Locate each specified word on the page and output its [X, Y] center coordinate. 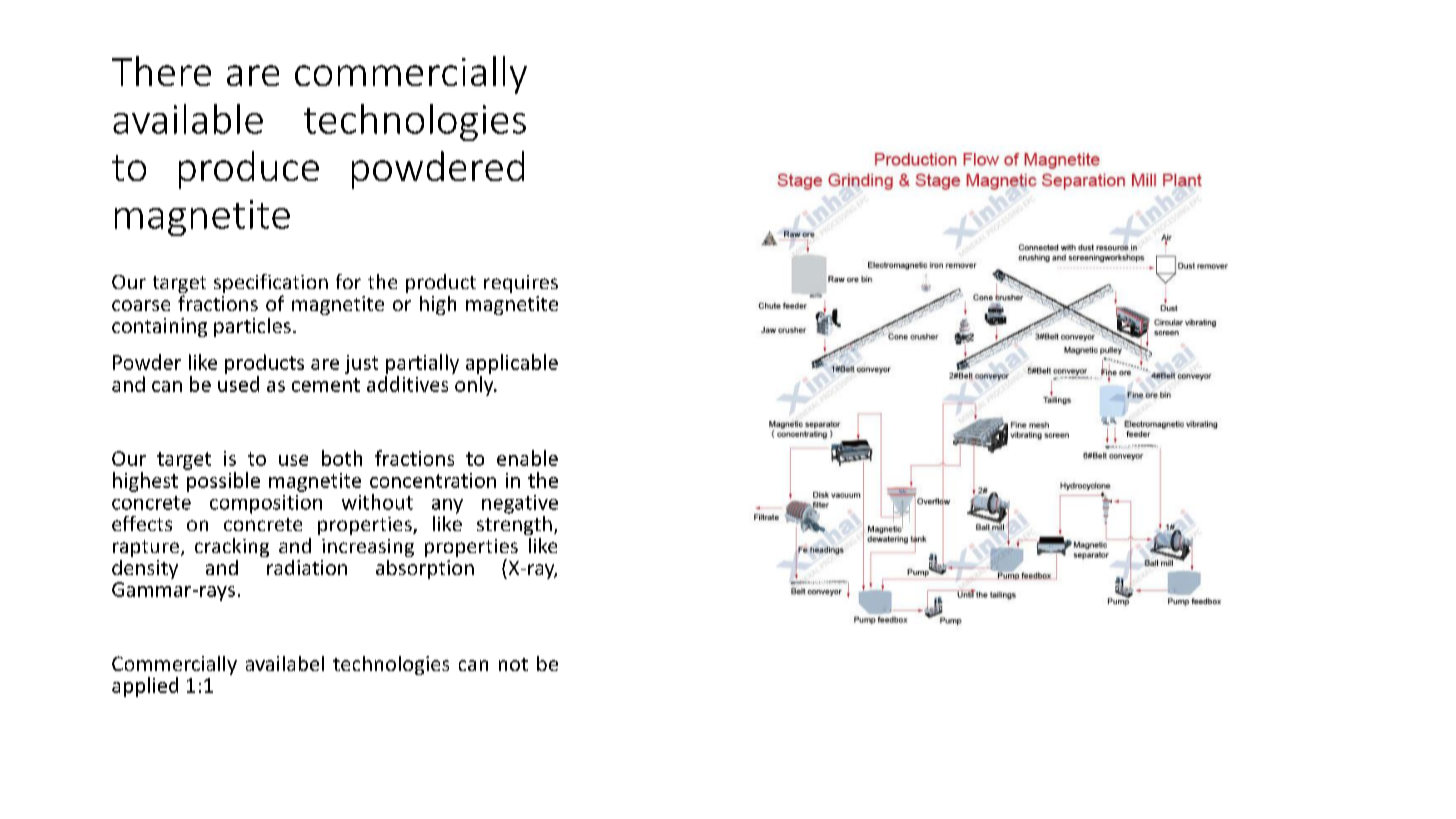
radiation [307, 567]
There [161, 71]
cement [326, 385]
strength [514, 524]
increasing [368, 548]
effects [142, 523]
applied [145, 687]
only [475, 386]
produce [249, 170]
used [238, 384]
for [348, 281]
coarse [141, 305]
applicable [512, 364]
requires [521, 284]
